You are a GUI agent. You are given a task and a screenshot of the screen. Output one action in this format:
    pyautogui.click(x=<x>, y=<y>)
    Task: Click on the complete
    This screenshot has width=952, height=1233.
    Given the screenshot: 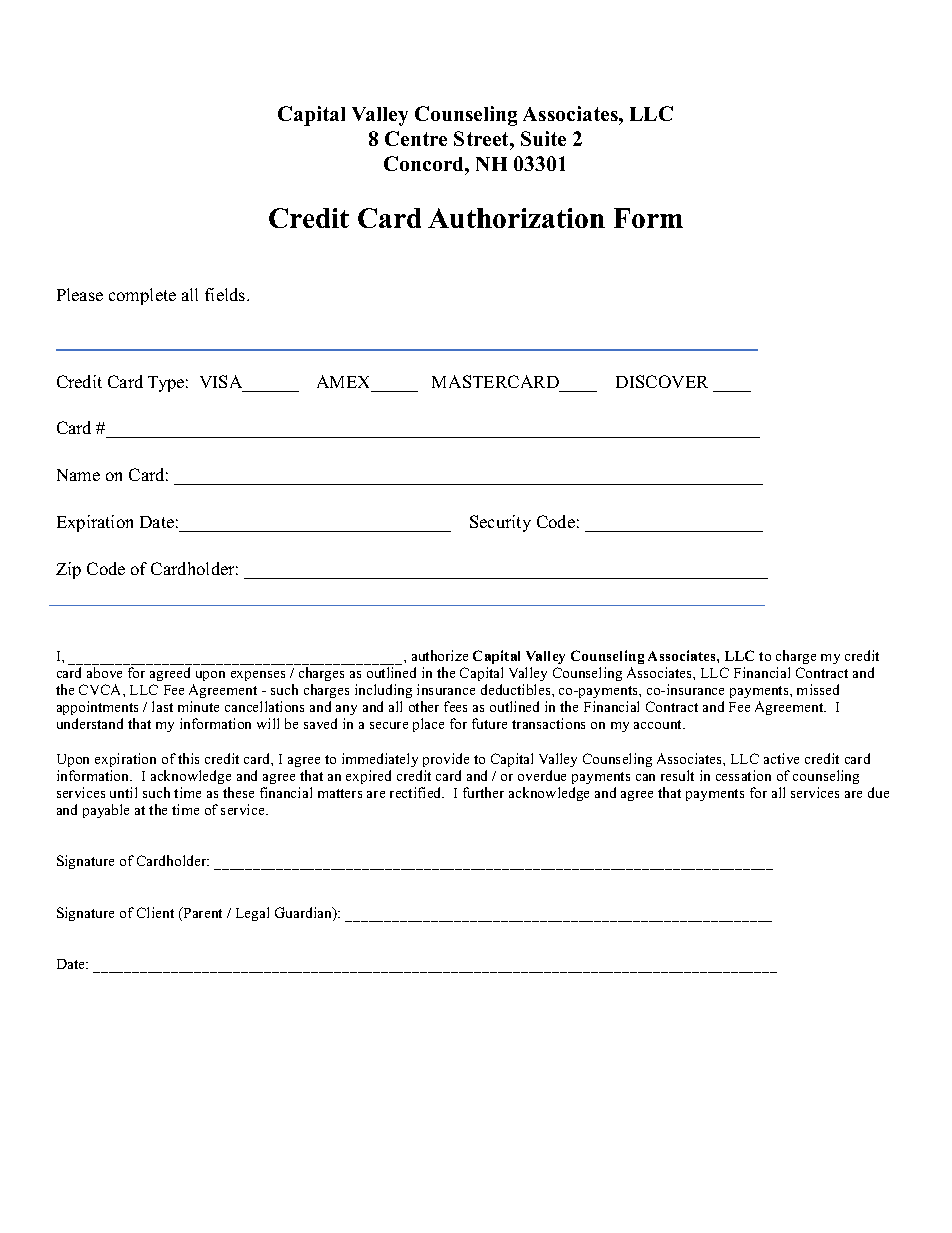 What is the action you would take?
    pyautogui.click(x=142, y=296)
